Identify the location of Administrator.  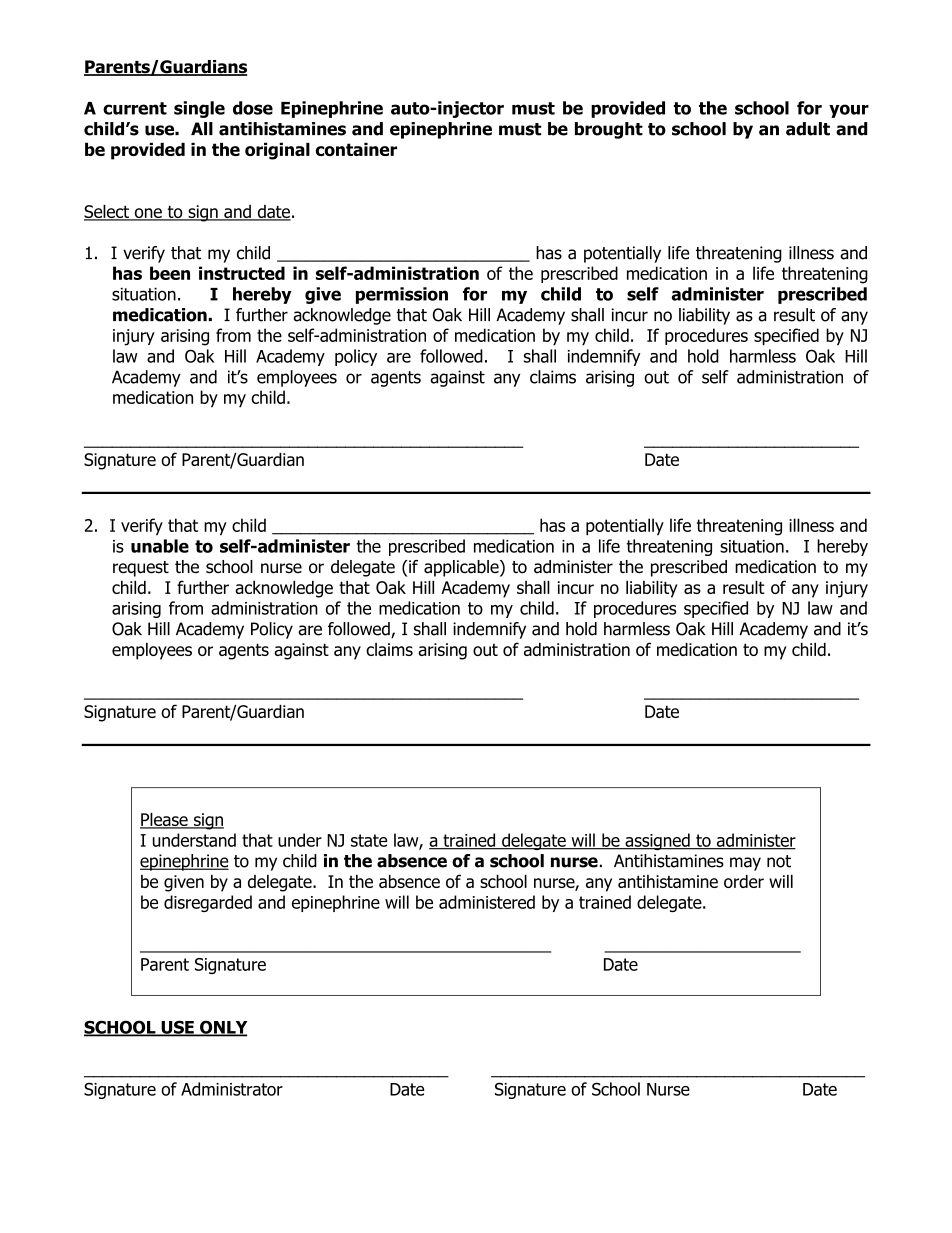
(232, 1089).
